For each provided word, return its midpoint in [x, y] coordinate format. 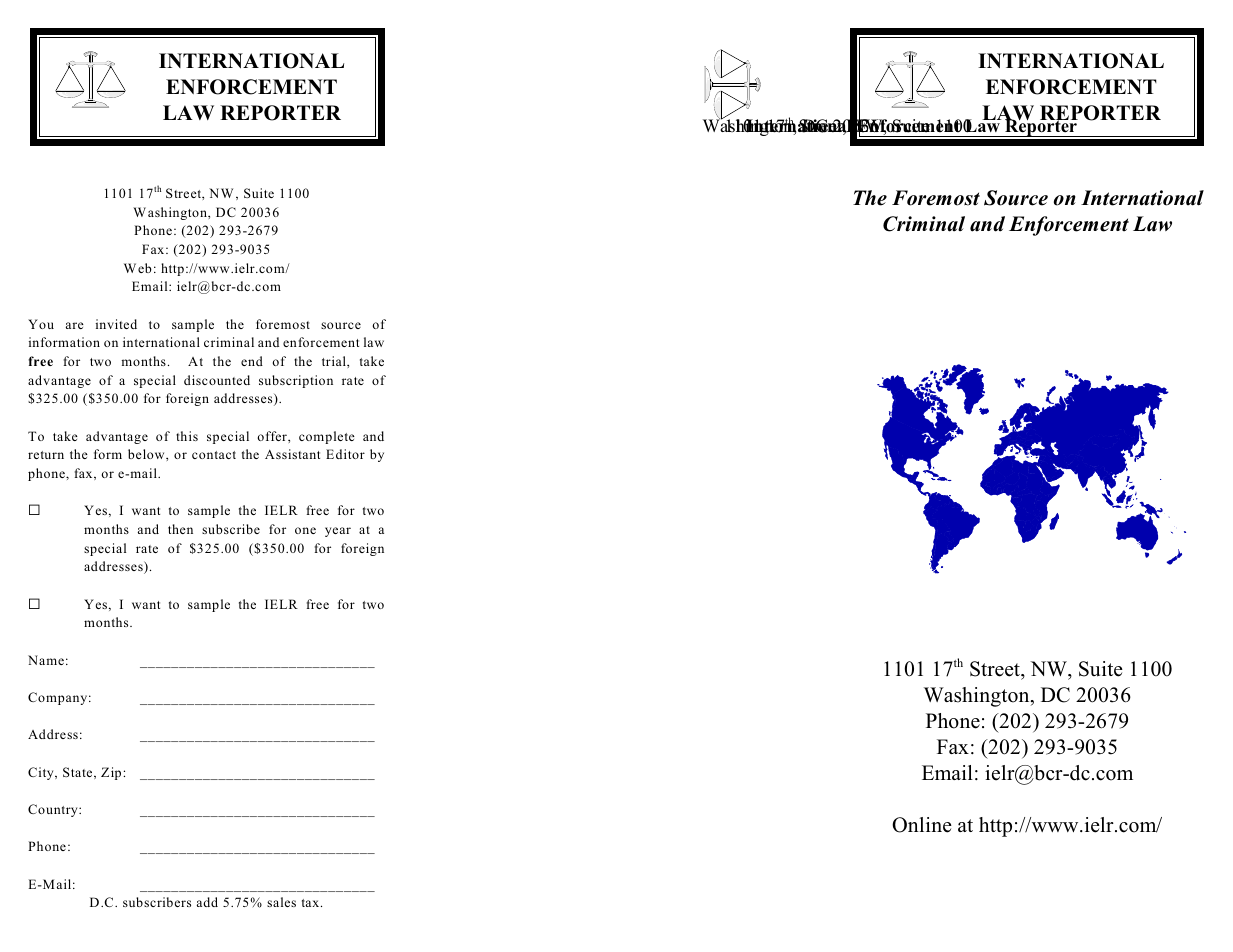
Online [922, 825]
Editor [345, 454]
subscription [296, 381]
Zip [112, 773]
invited [116, 324]
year [338, 532]
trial [335, 361]
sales [281, 902]
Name [46, 660]
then [180, 529]
